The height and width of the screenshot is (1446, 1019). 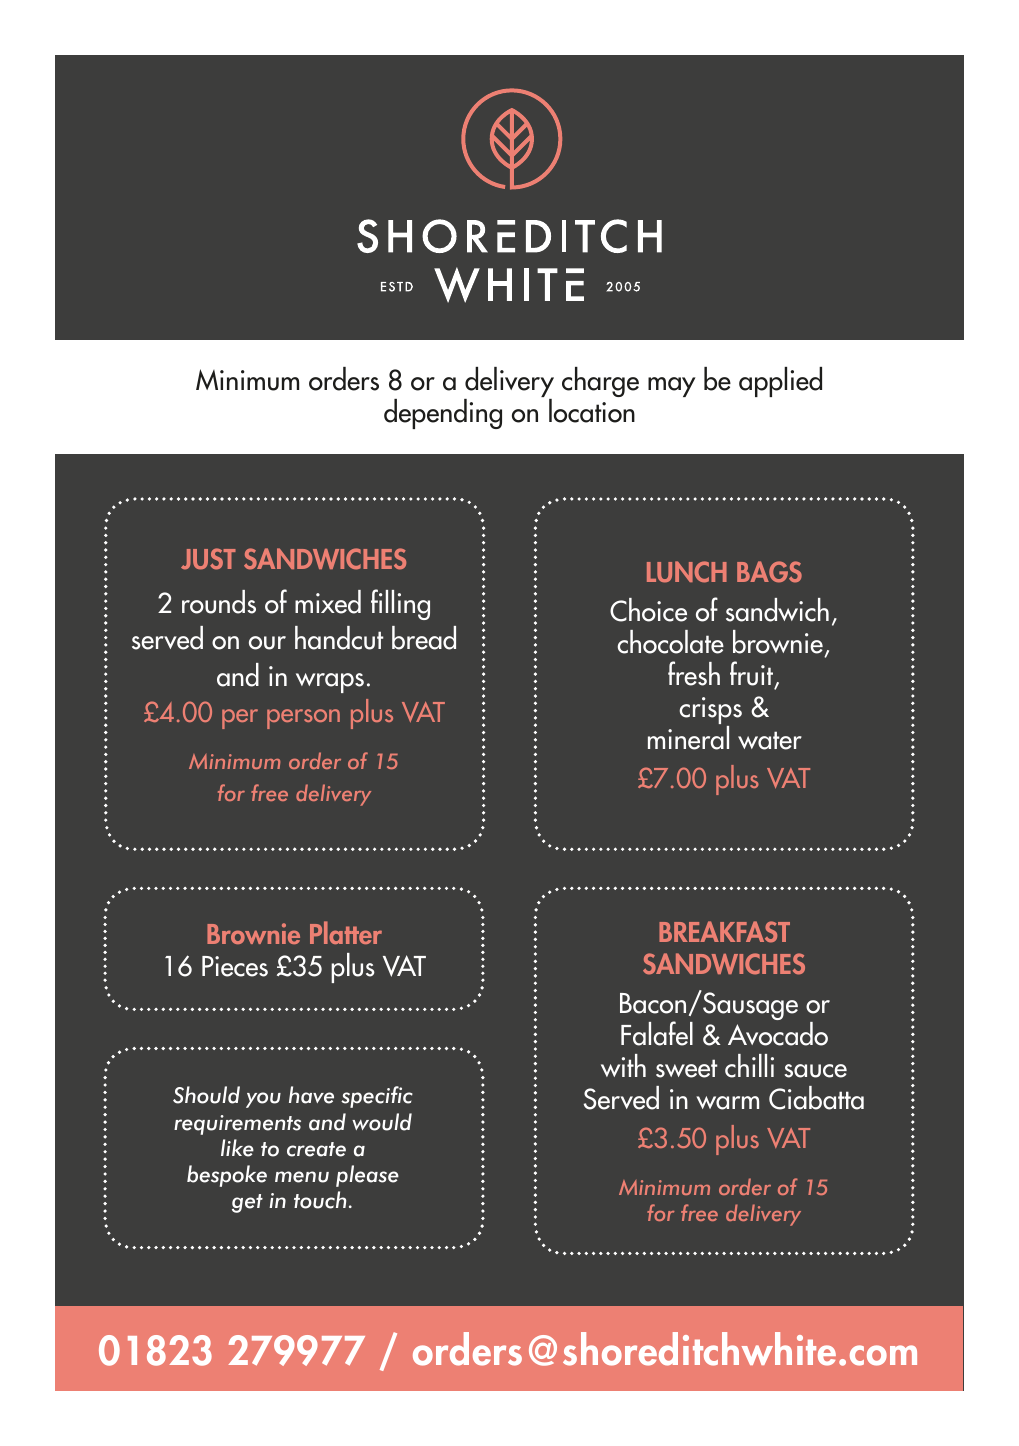 What do you see at coordinates (443, 414) in the screenshot?
I see `depending` at bounding box center [443, 414].
